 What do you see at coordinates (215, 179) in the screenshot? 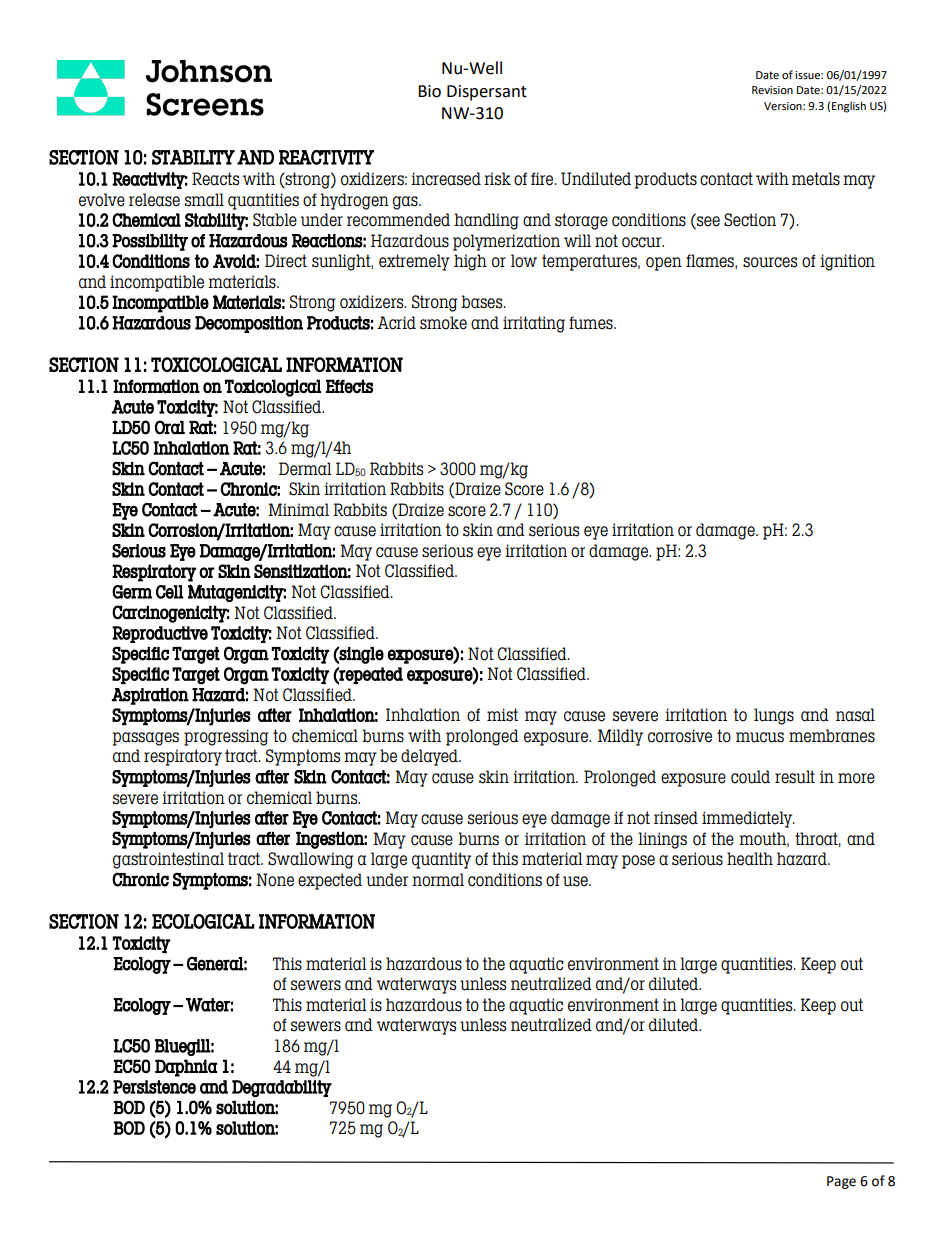
I see `Reacts` at bounding box center [215, 179].
